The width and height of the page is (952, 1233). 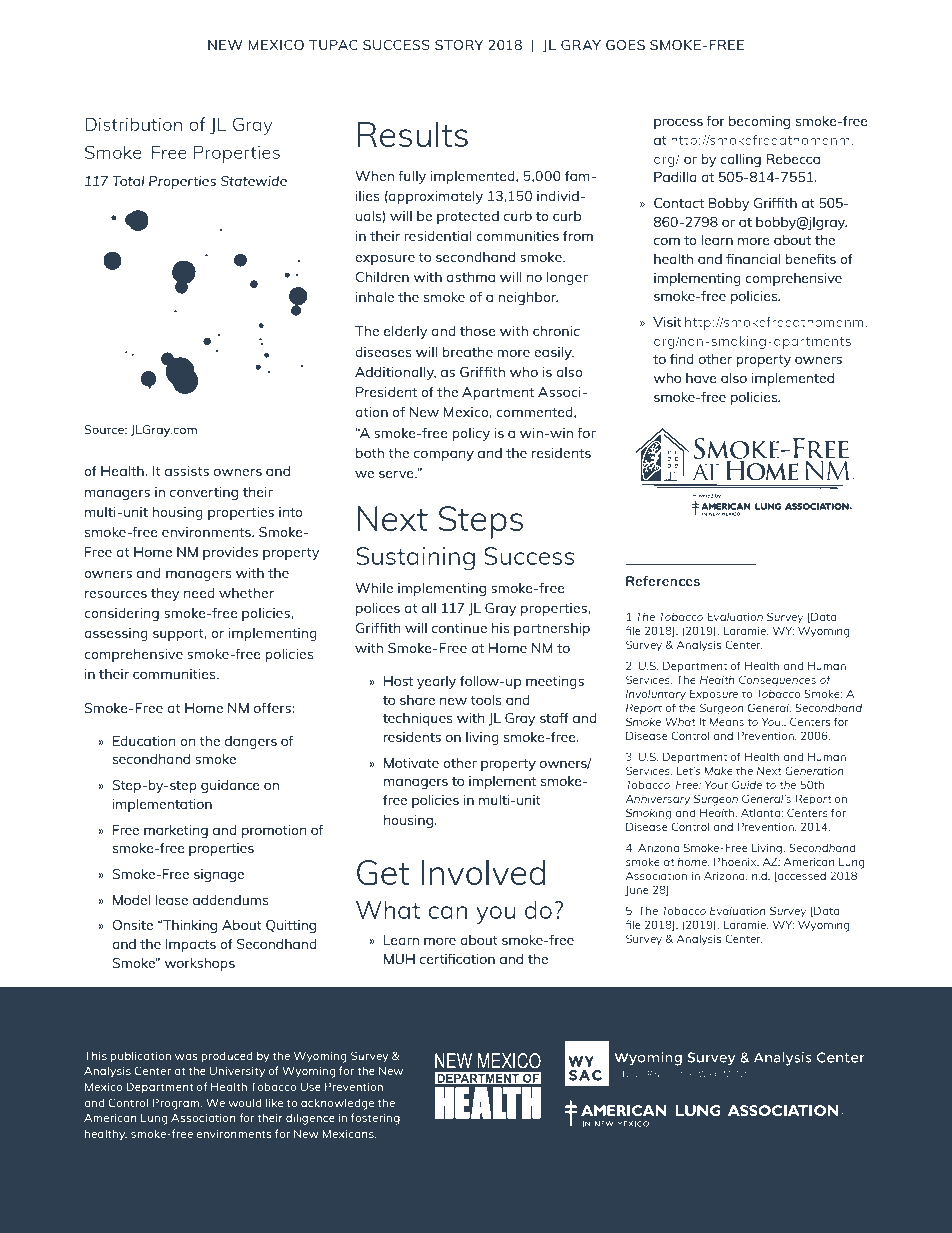 What do you see at coordinates (171, 899) in the page?
I see `lease` at bounding box center [171, 899].
